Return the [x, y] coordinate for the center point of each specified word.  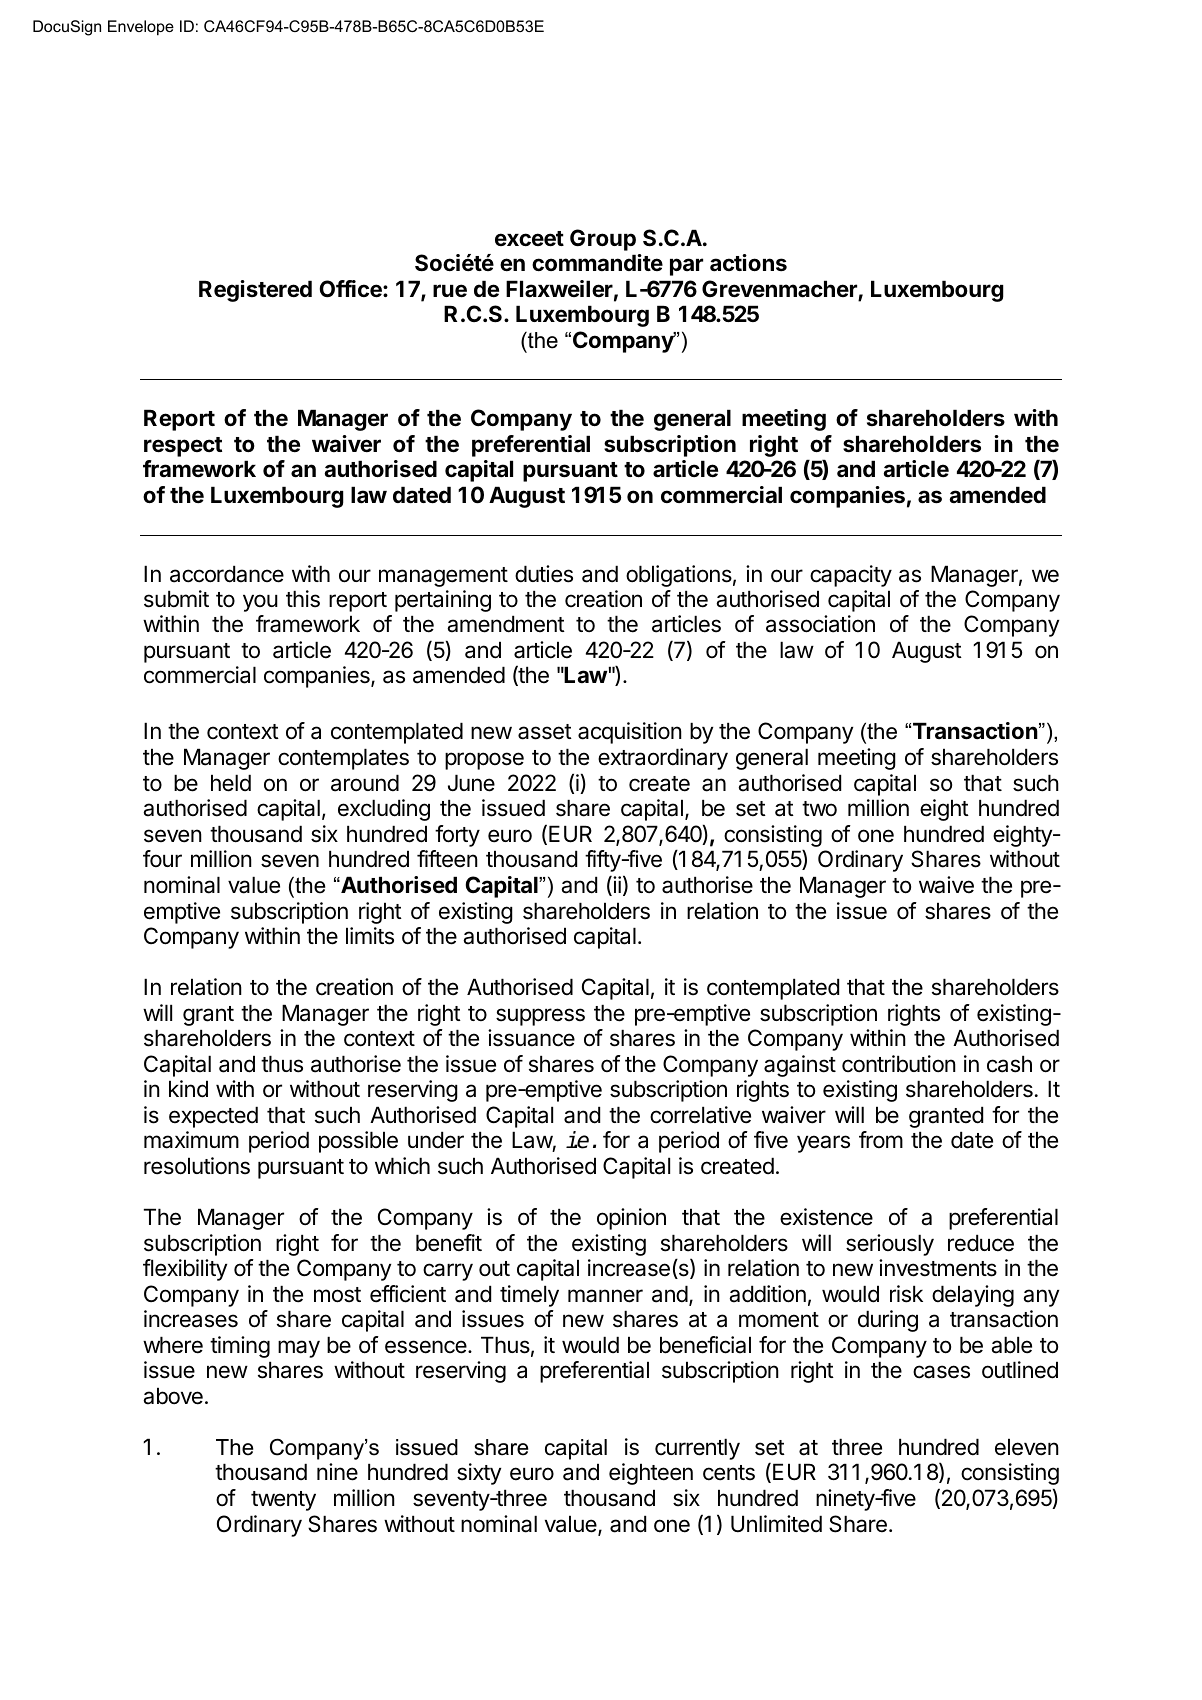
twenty [283, 1501]
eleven [1027, 1447]
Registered [255, 291]
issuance [531, 1038]
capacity [851, 576]
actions [748, 263]
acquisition [630, 733]
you [260, 603]
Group [603, 240]
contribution [899, 1064]
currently [697, 1449]
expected [213, 1117]
